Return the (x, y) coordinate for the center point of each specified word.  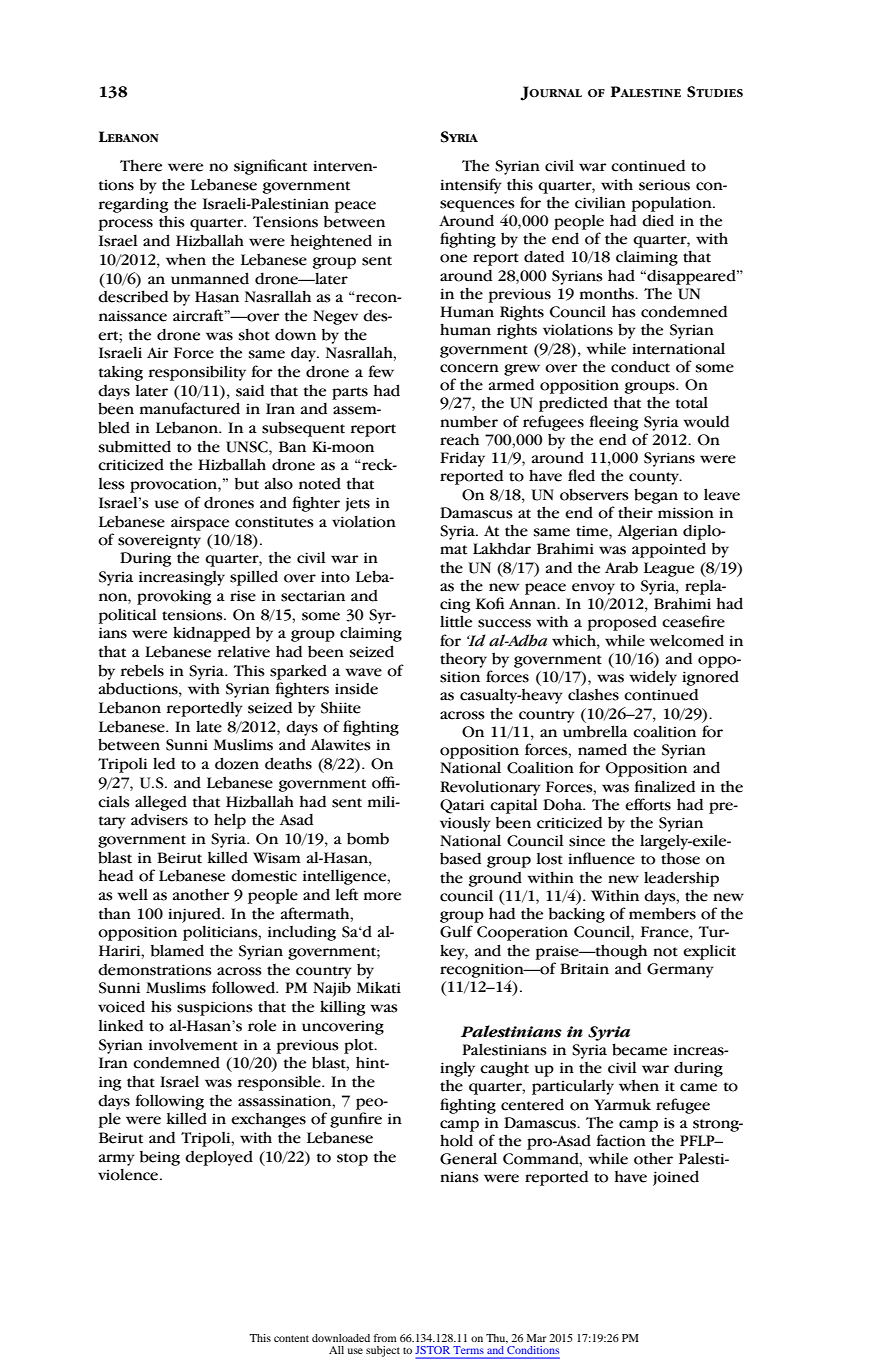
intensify (471, 186)
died (658, 220)
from (385, 1338)
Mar (537, 1338)
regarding (133, 205)
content (291, 1338)
